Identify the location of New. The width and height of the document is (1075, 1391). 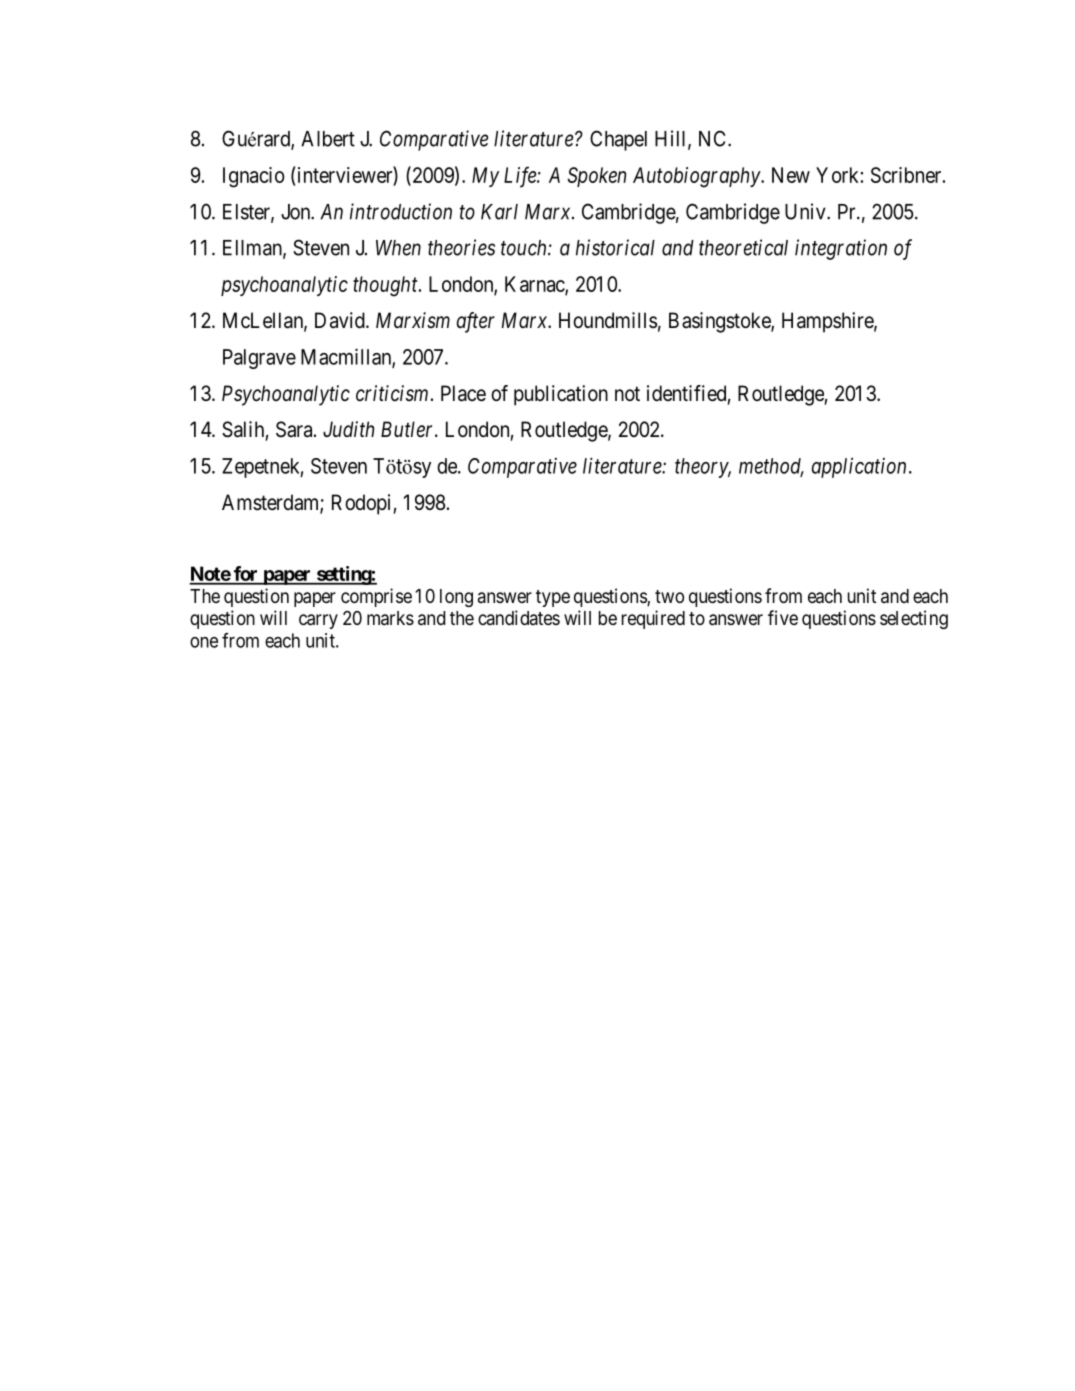
(791, 175).
